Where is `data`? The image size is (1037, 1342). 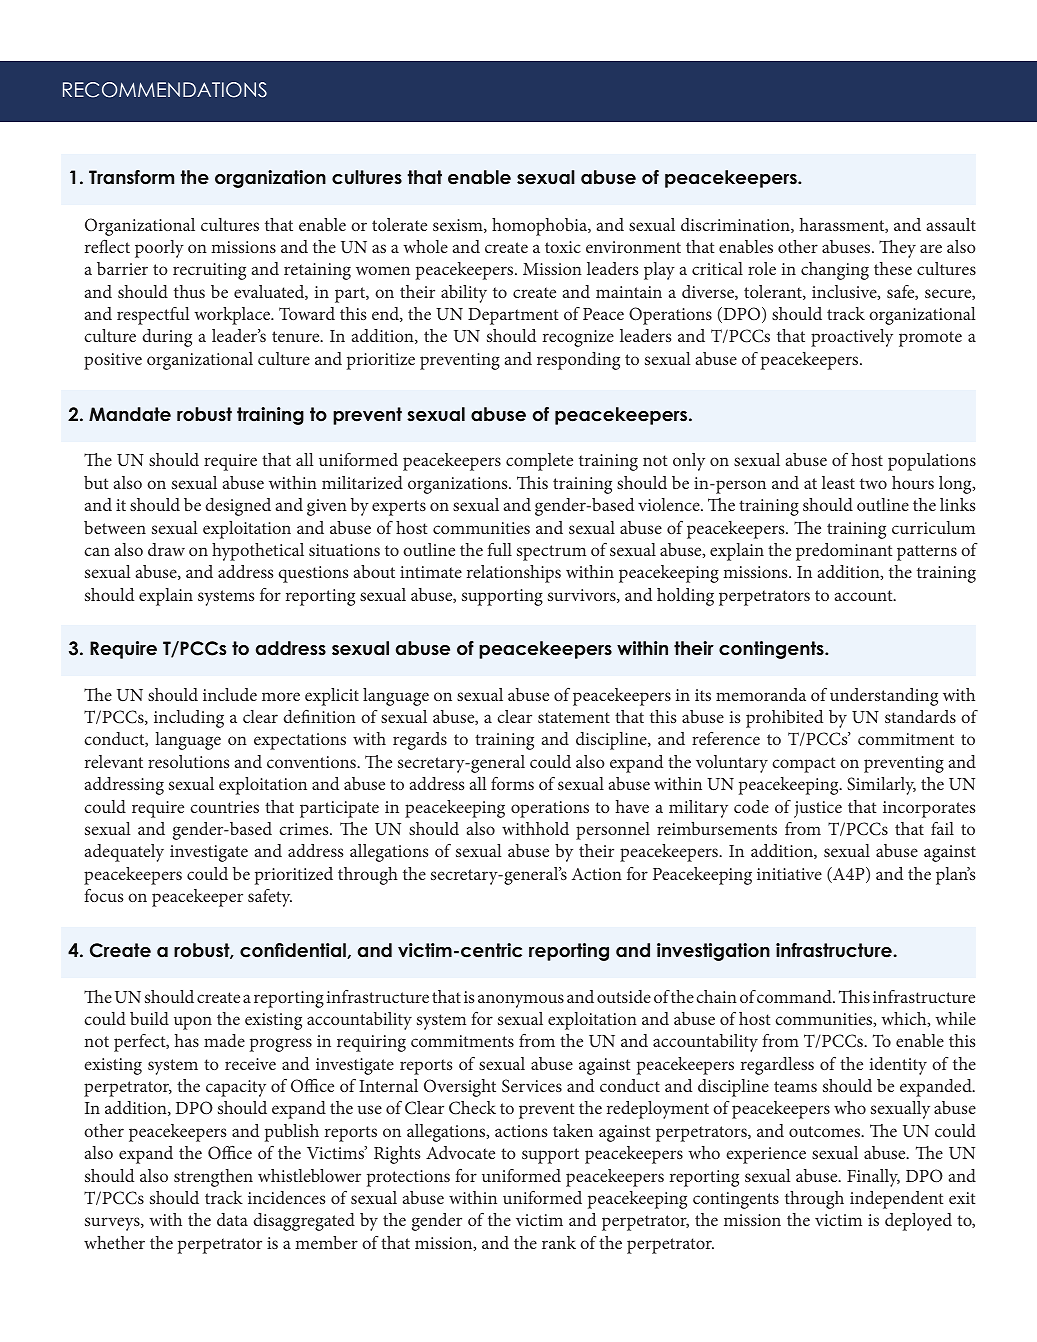 data is located at coordinates (232, 1219).
